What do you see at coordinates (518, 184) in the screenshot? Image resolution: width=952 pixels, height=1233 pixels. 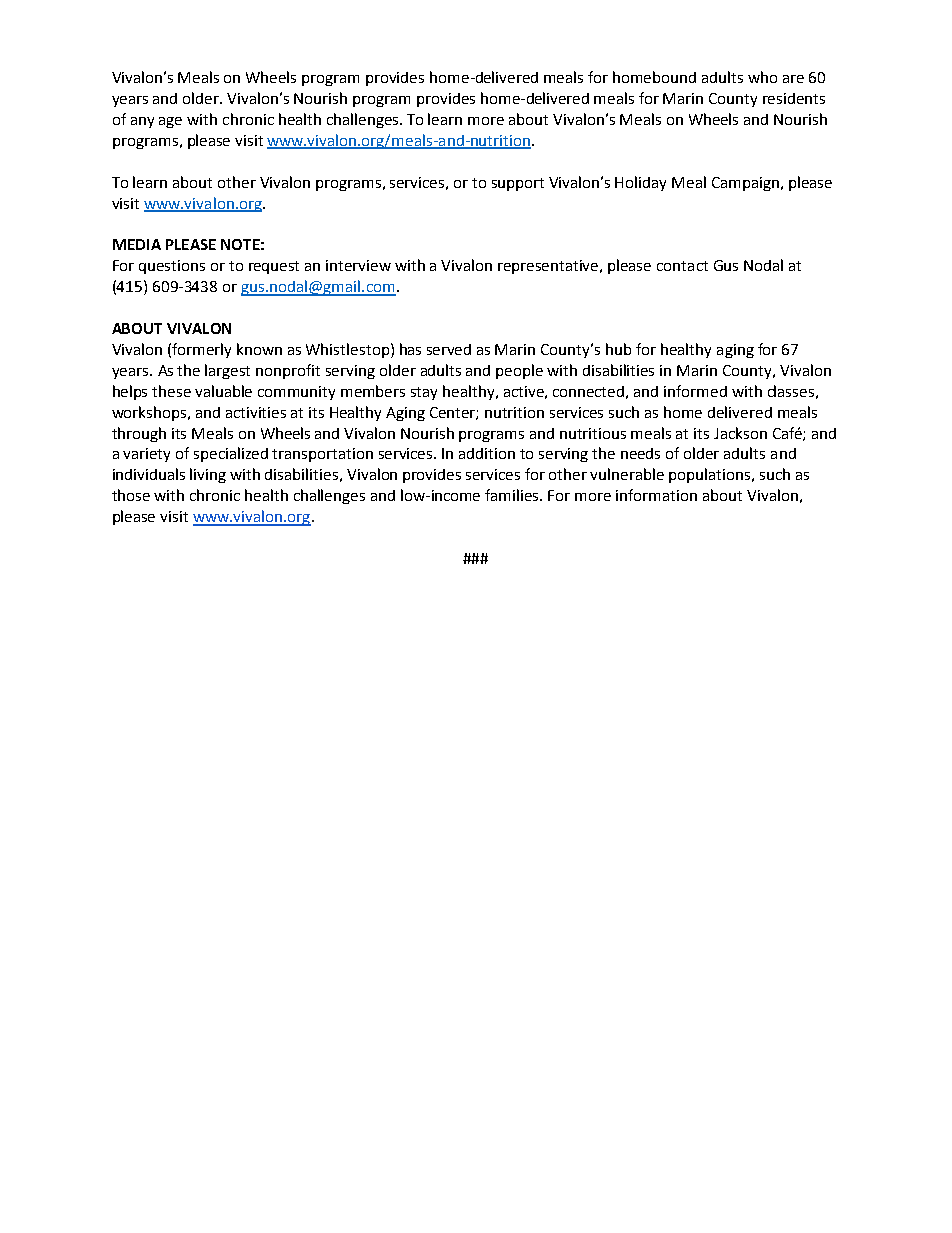 I see `support` at bounding box center [518, 184].
